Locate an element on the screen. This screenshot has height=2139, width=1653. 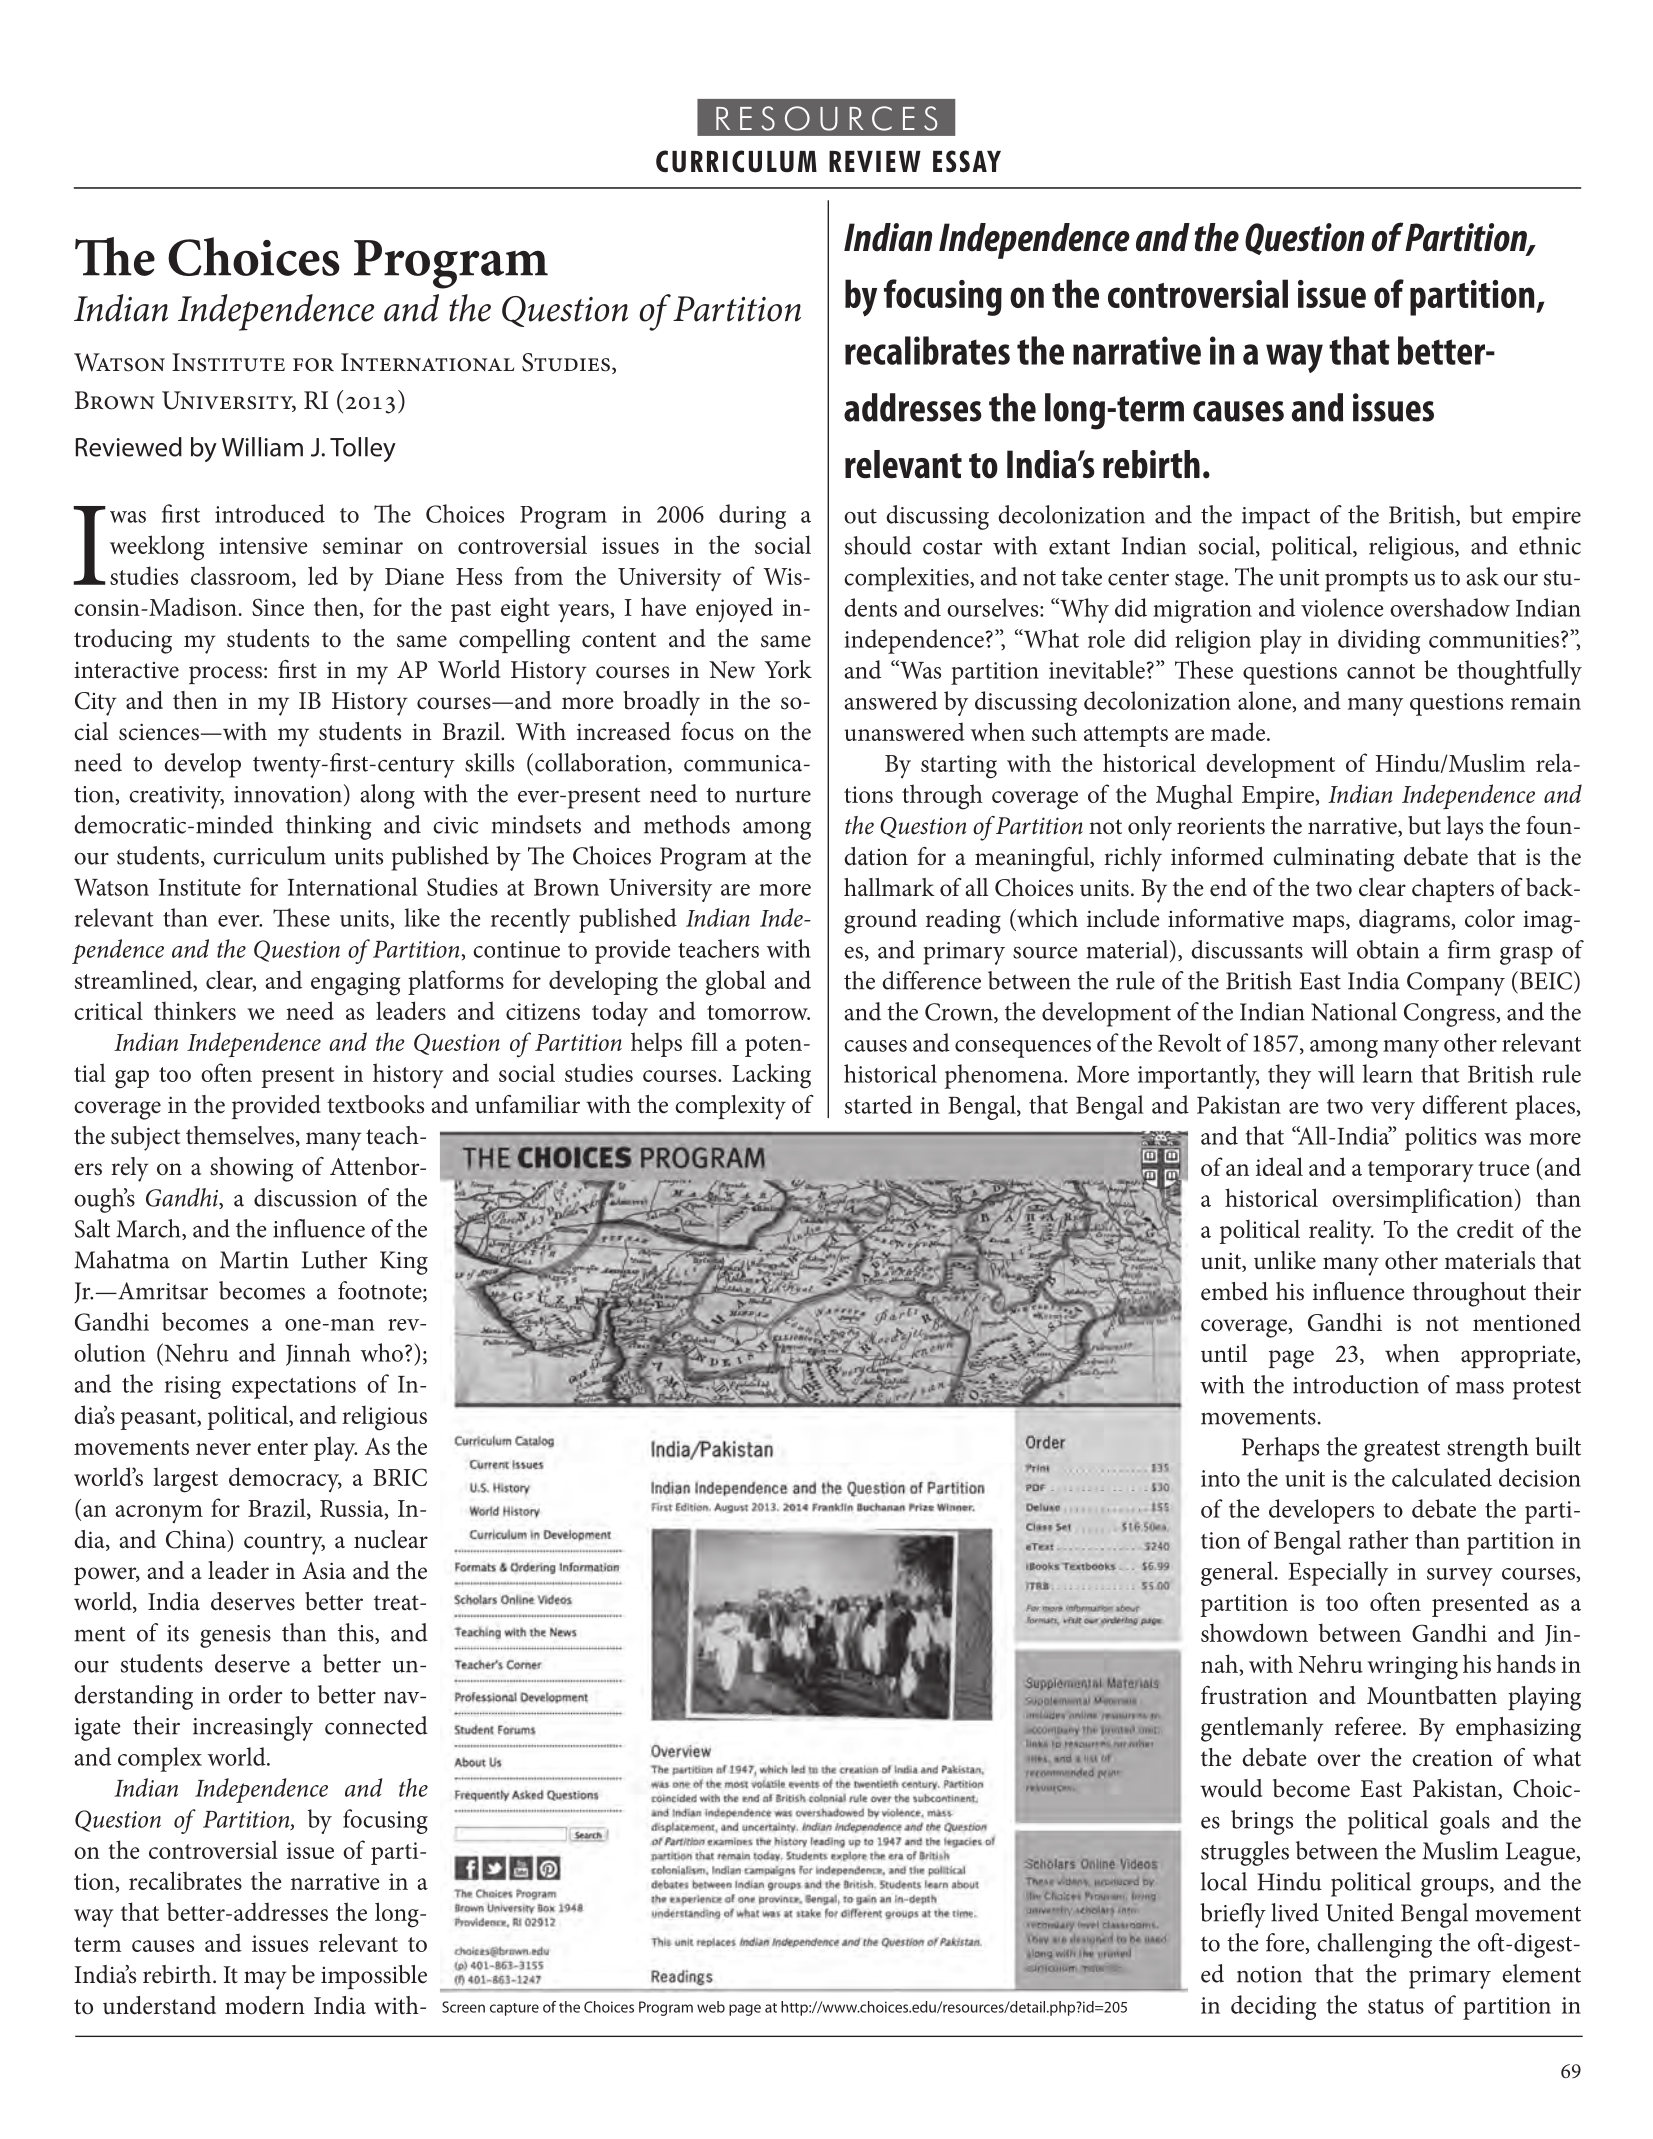
ESSAY is located at coordinates (967, 161).
